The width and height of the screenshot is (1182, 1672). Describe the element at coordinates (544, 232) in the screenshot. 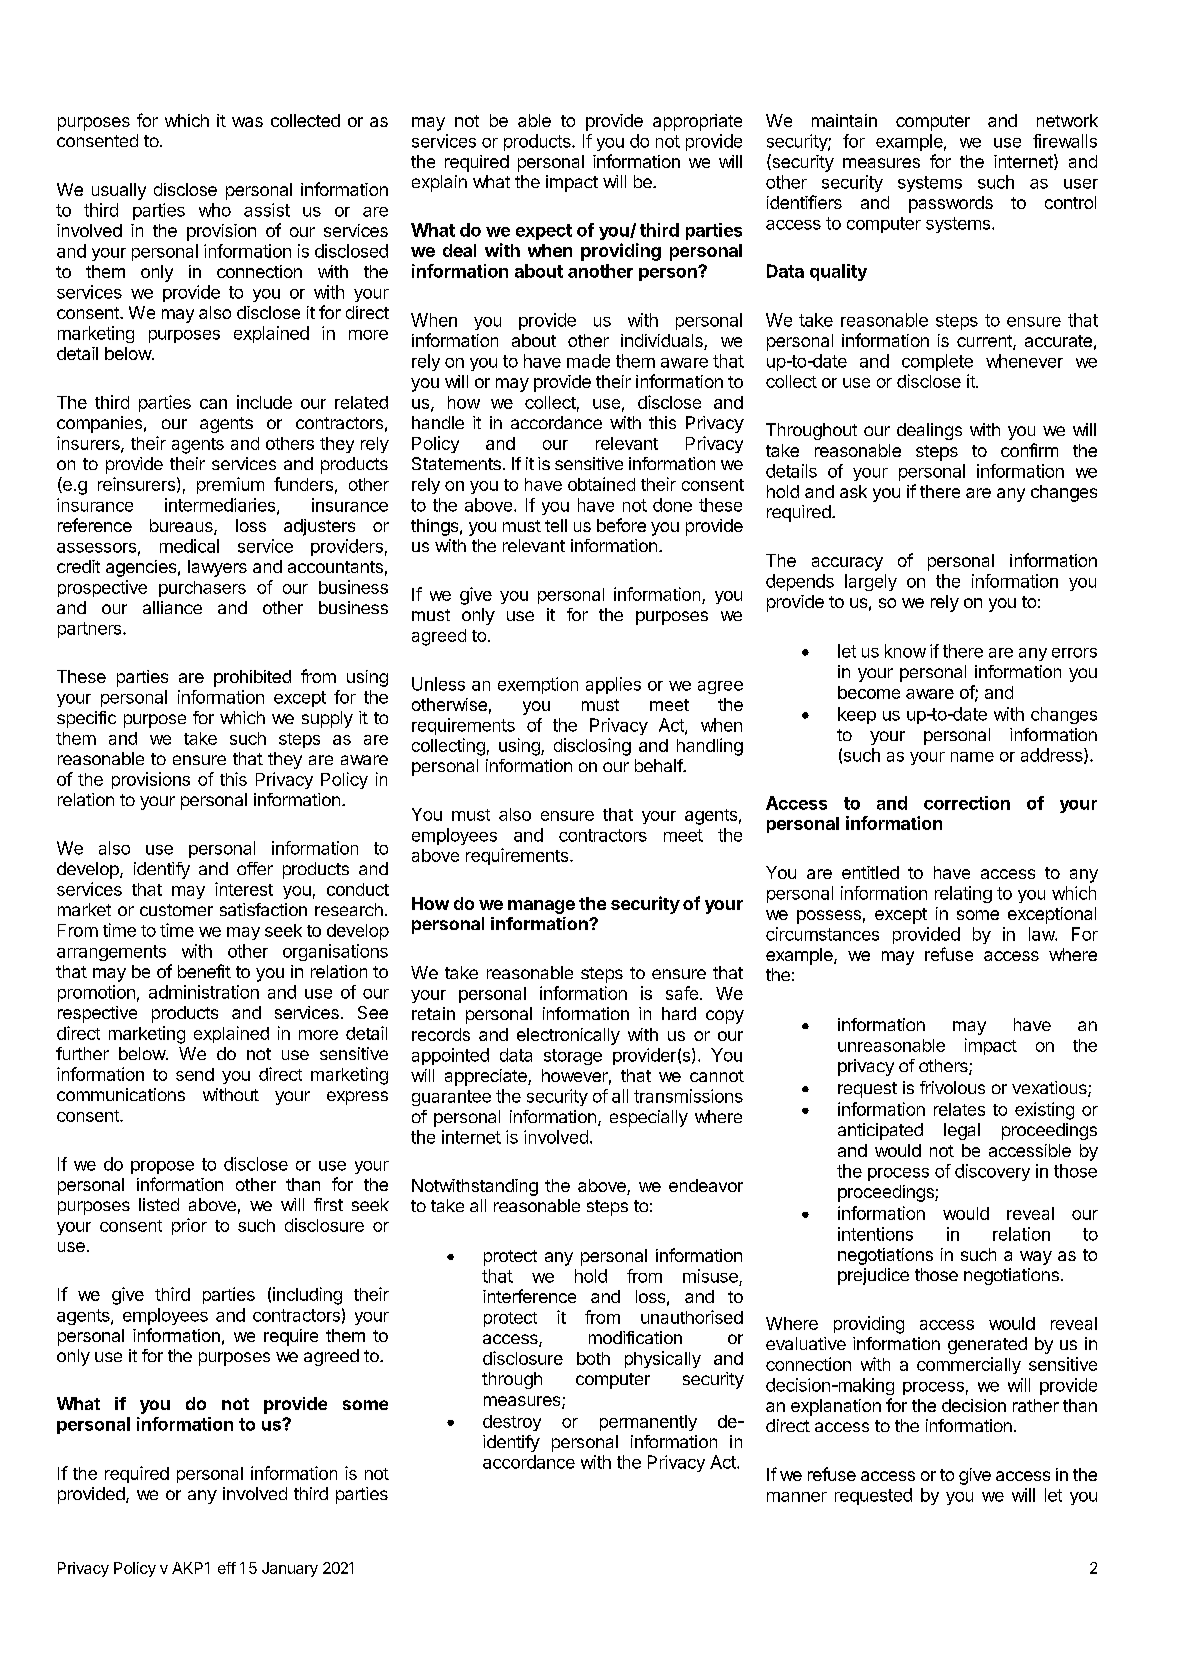

I see `expect` at that location.
